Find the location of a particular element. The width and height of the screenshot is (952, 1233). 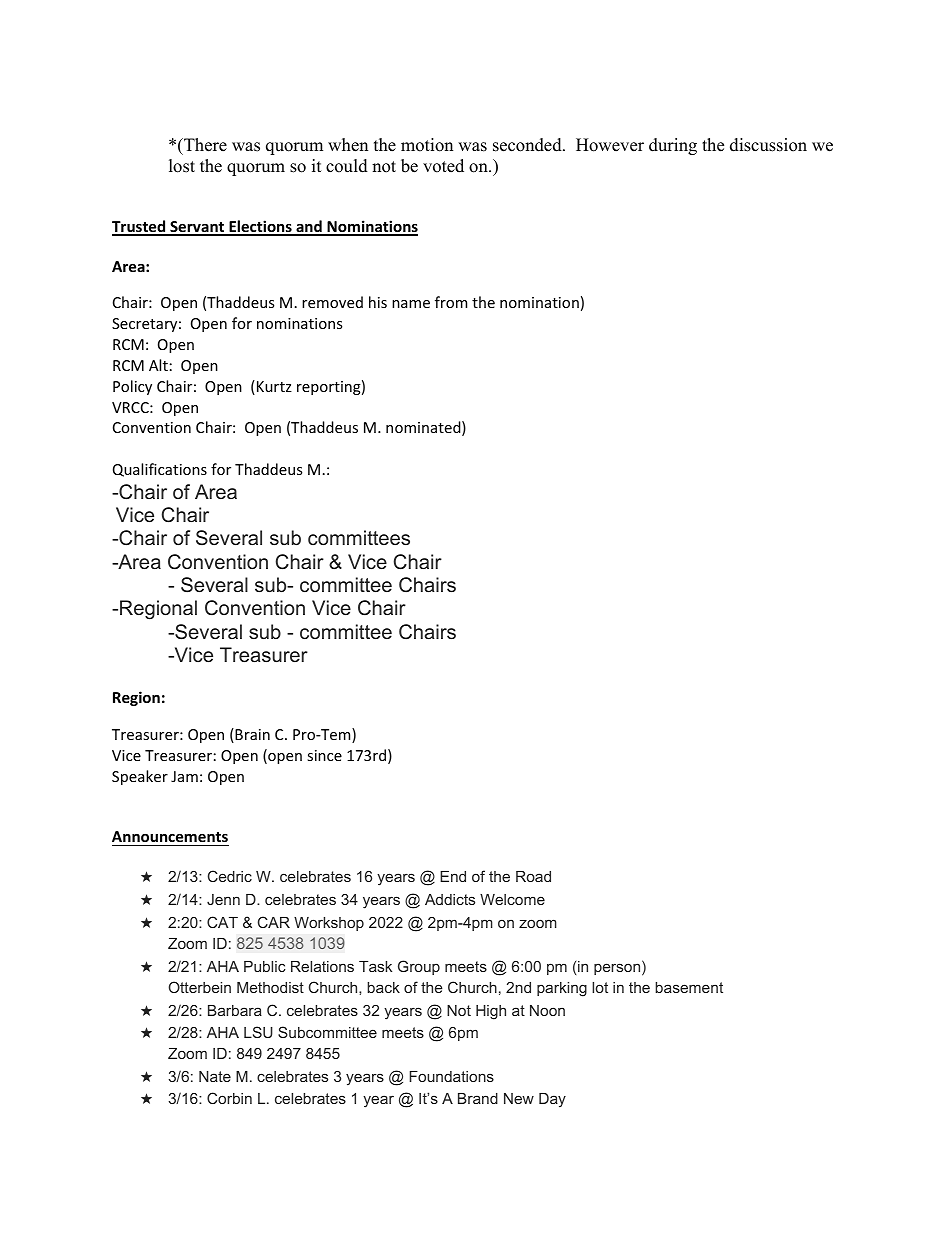

lost is located at coordinates (182, 166).
